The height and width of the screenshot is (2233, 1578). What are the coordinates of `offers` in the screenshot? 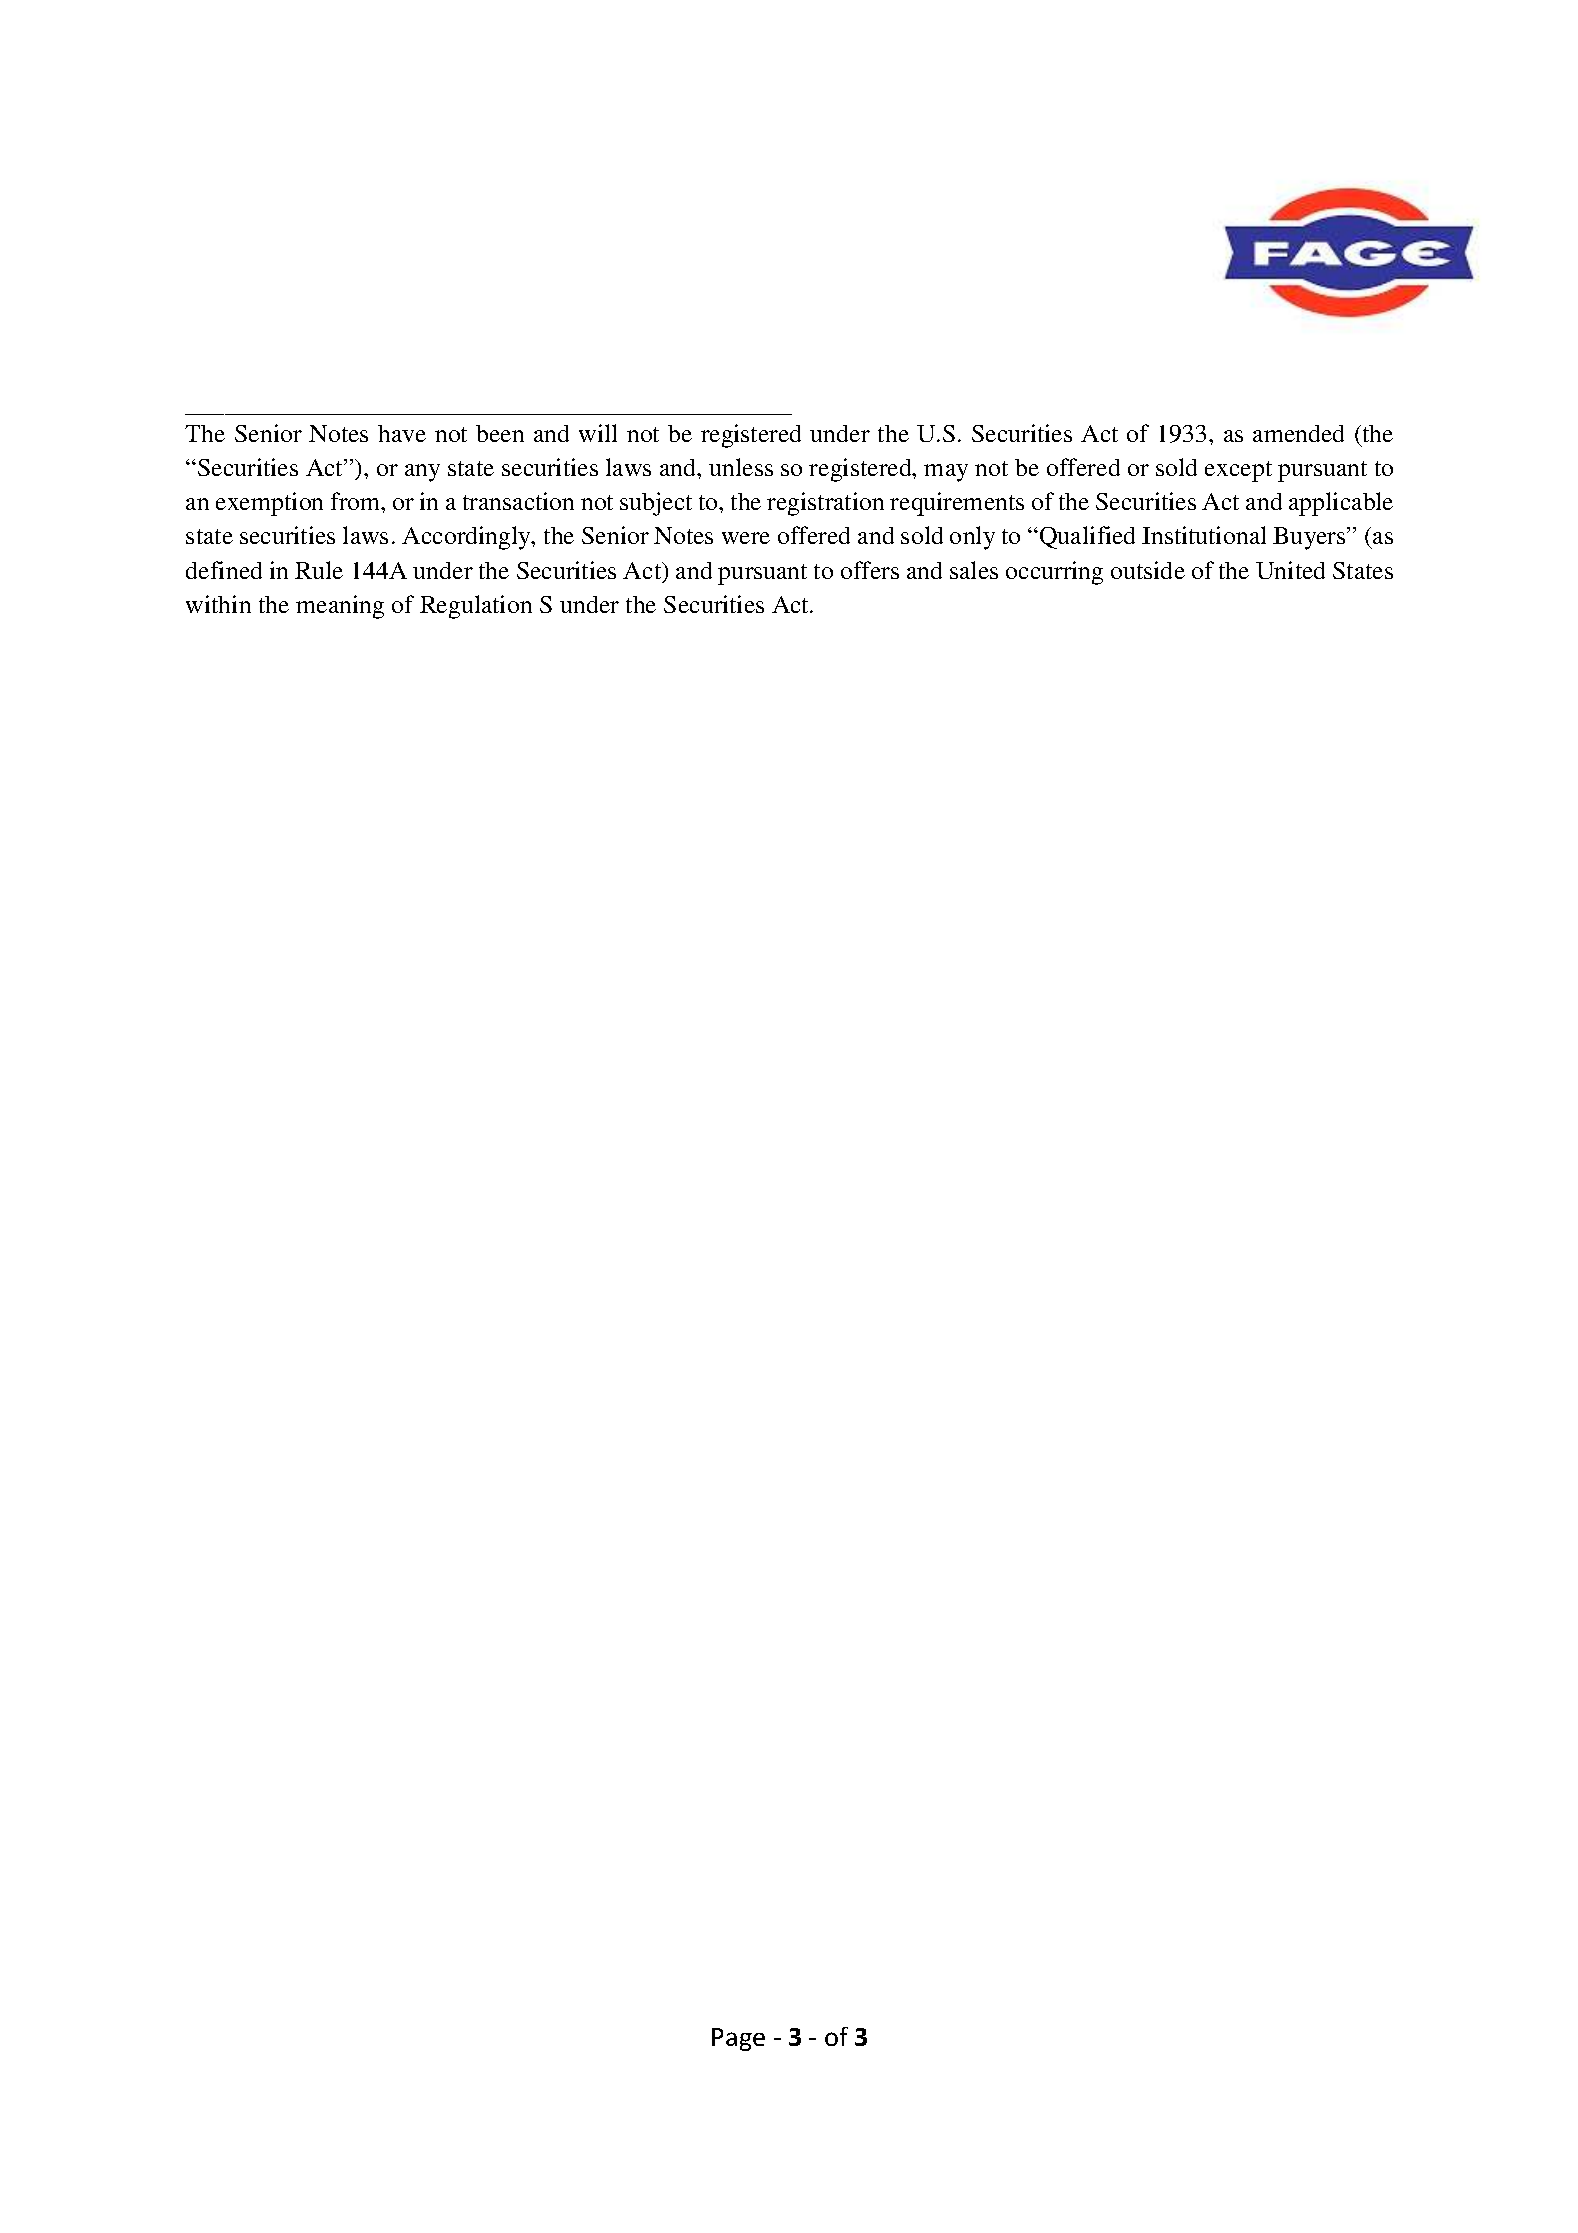 It's located at (870, 570).
